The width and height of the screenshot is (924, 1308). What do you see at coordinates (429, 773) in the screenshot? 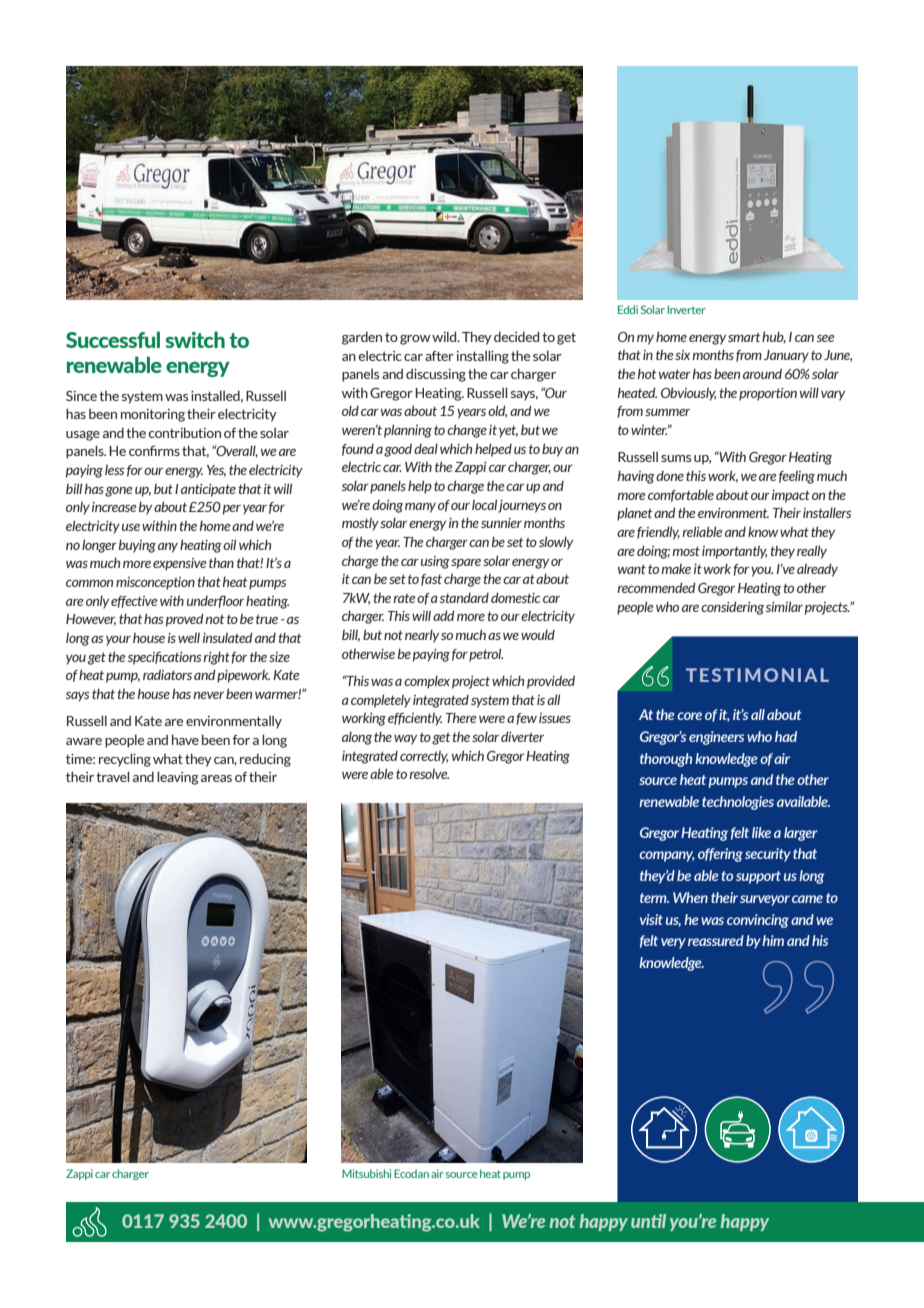
I see `resolve` at bounding box center [429, 773].
